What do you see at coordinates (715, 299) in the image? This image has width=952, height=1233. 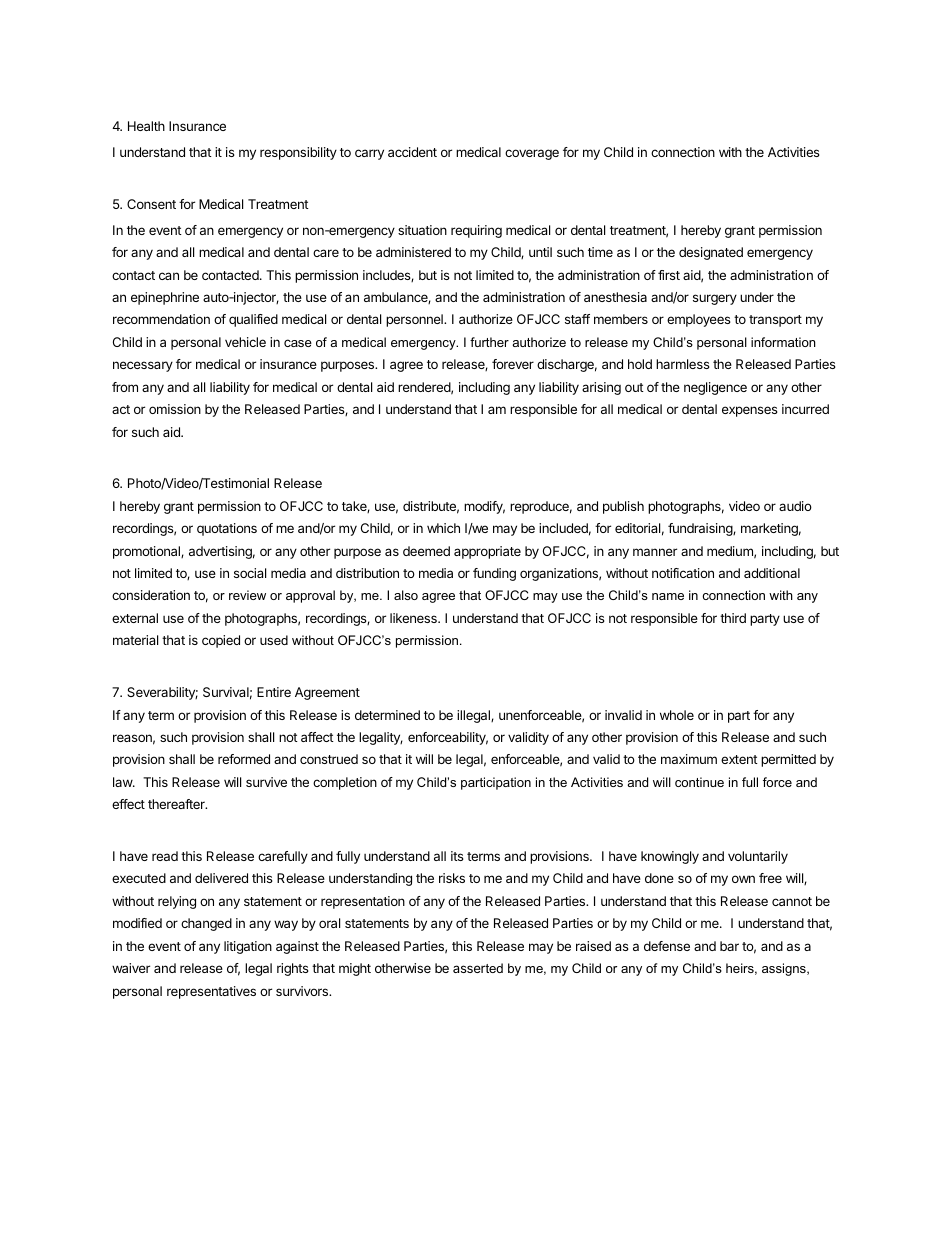 I see `surgery` at bounding box center [715, 299].
